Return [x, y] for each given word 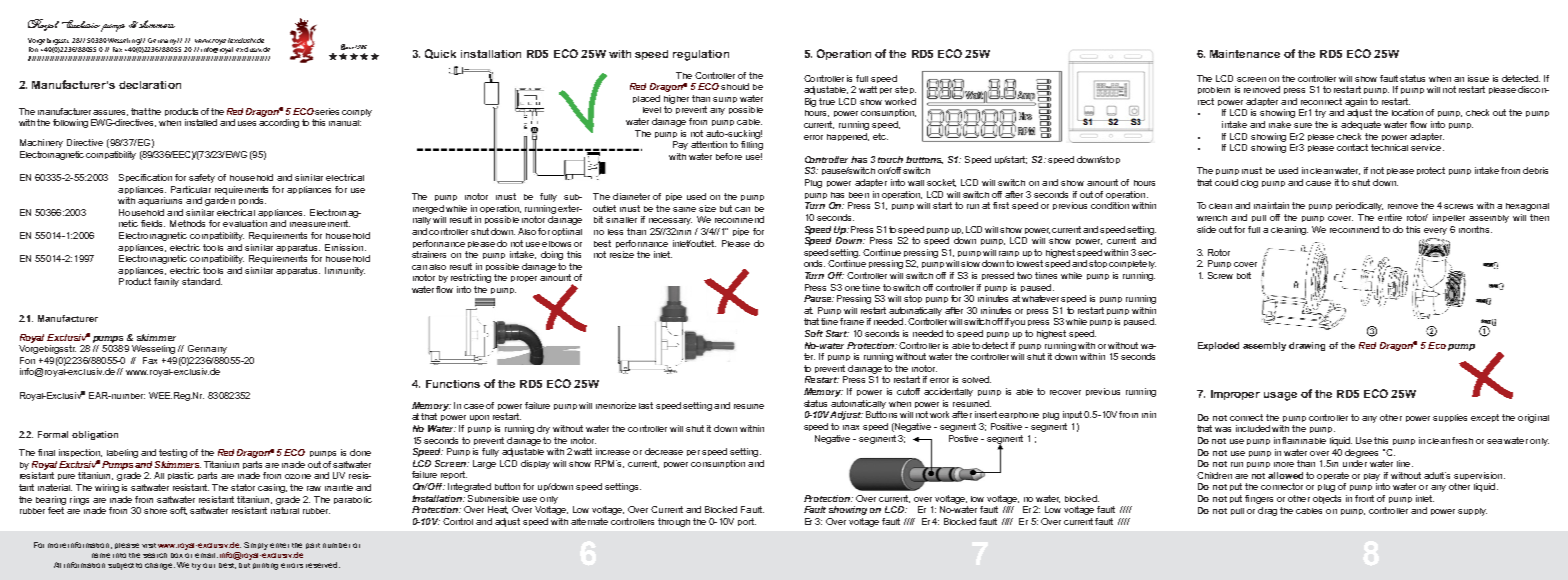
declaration [150, 85]
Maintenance [1245, 54]
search [155, 555]
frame [852, 321]
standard [202, 281]
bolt [1244, 275]
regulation [701, 55]
